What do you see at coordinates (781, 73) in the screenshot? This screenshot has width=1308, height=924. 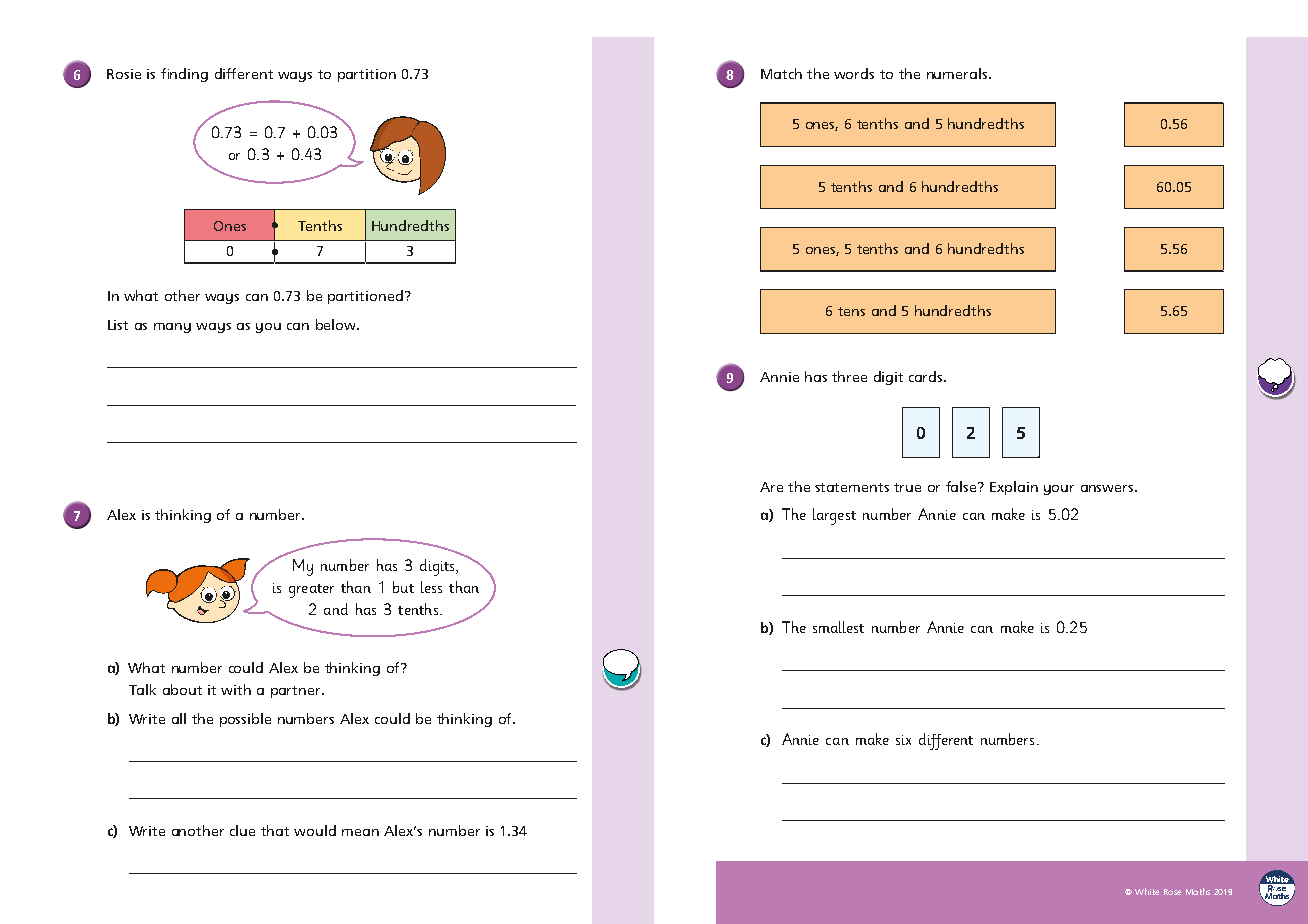 I see `Match` at bounding box center [781, 73].
